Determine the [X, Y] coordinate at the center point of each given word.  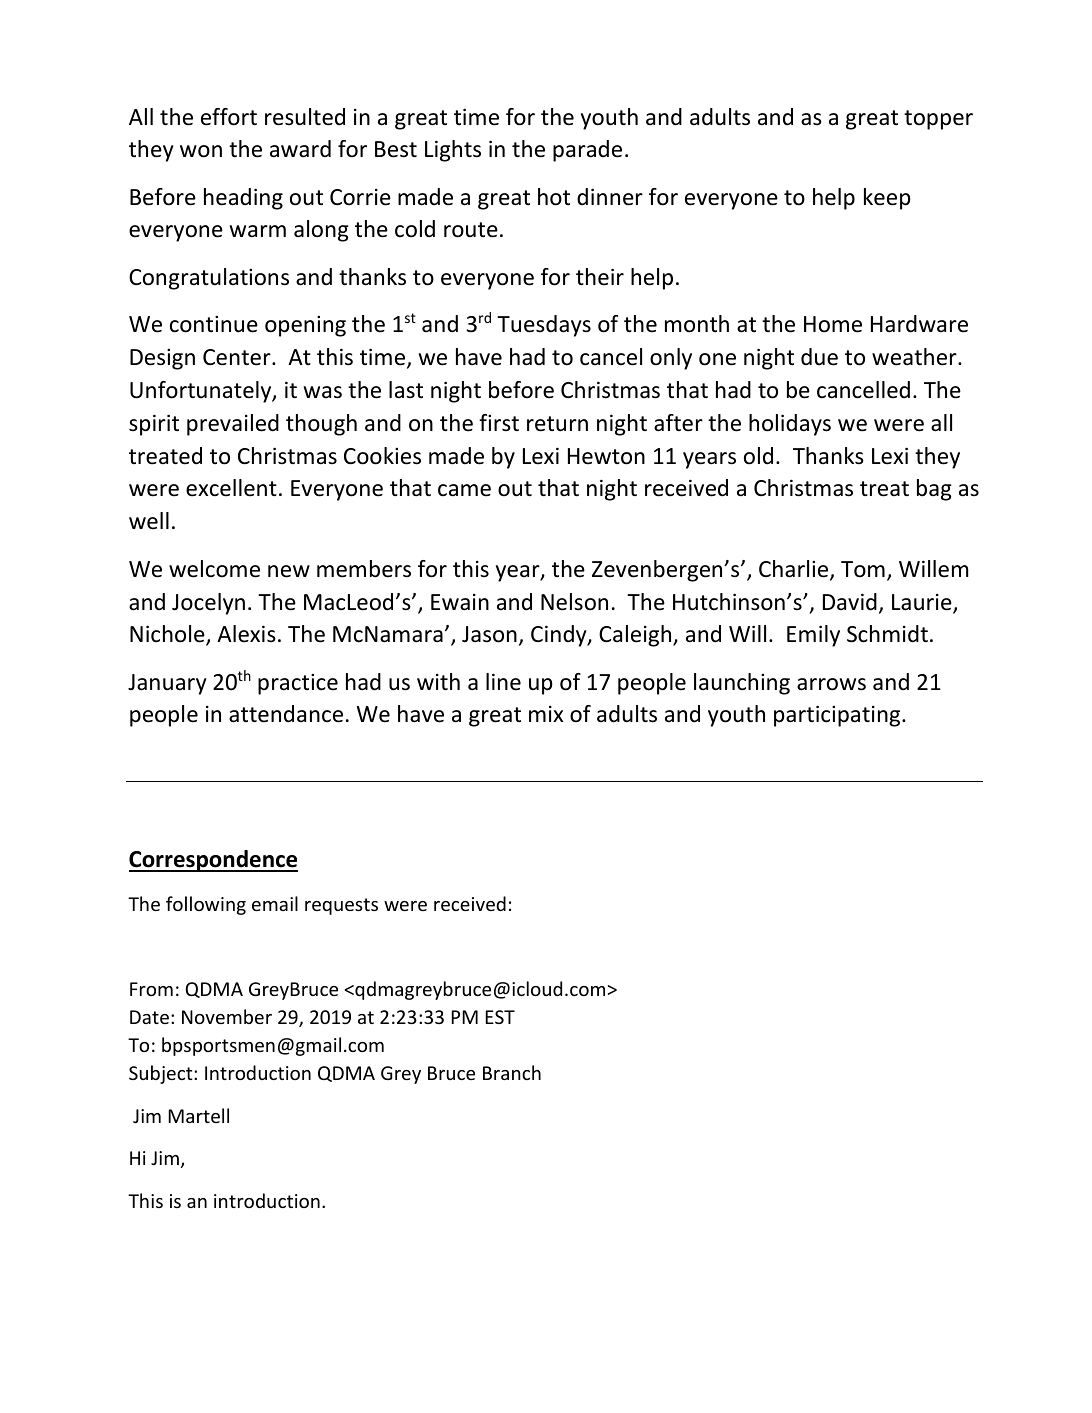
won [201, 151]
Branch [512, 1072]
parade [587, 151]
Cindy [560, 636]
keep [887, 199]
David [850, 602]
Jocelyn [208, 604]
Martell [198, 1115]
